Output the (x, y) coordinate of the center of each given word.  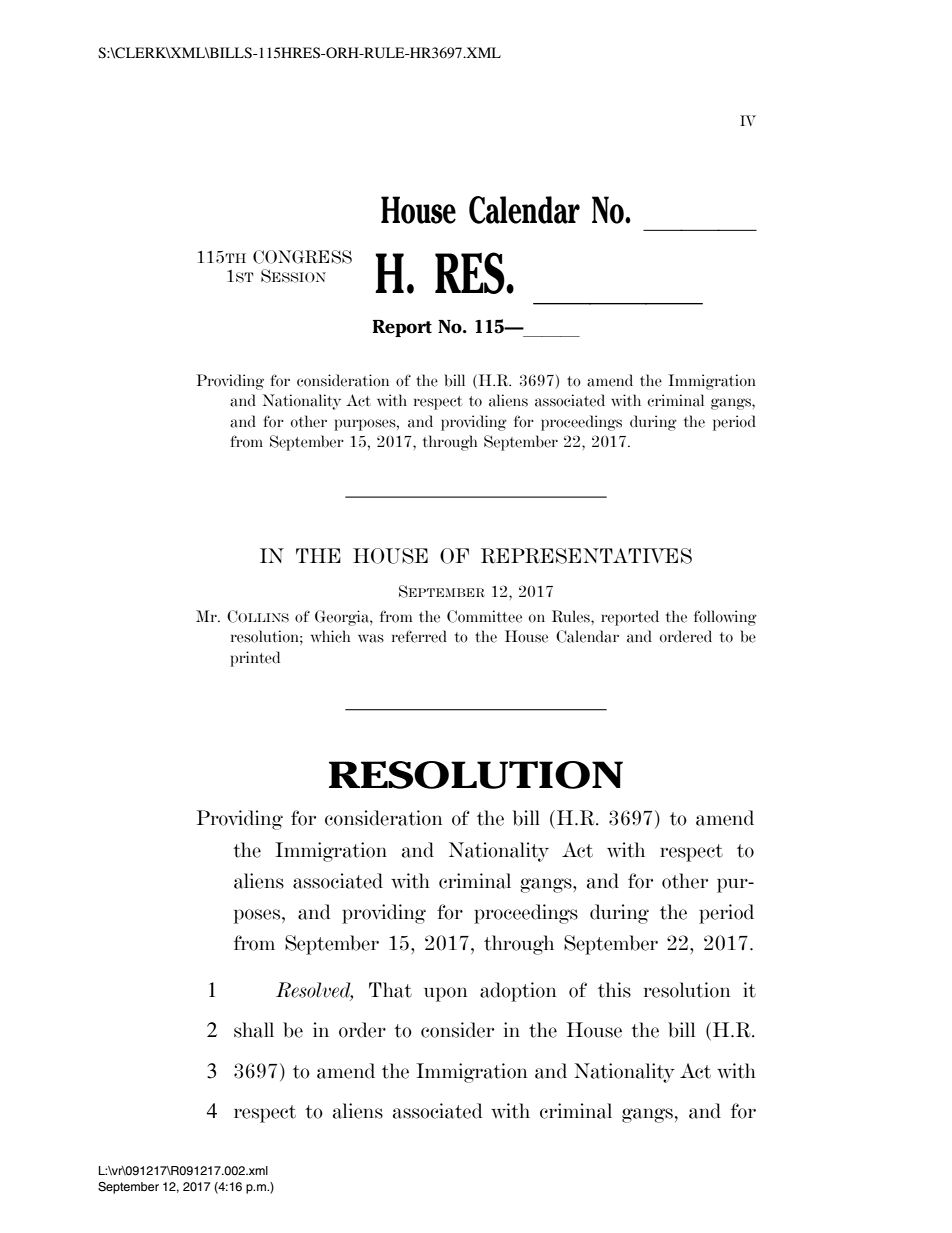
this (614, 990)
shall (254, 1030)
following (725, 618)
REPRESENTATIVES (586, 556)
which (330, 636)
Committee (484, 616)
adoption (518, 992)
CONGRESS (302, 257)
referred (419, 636)
